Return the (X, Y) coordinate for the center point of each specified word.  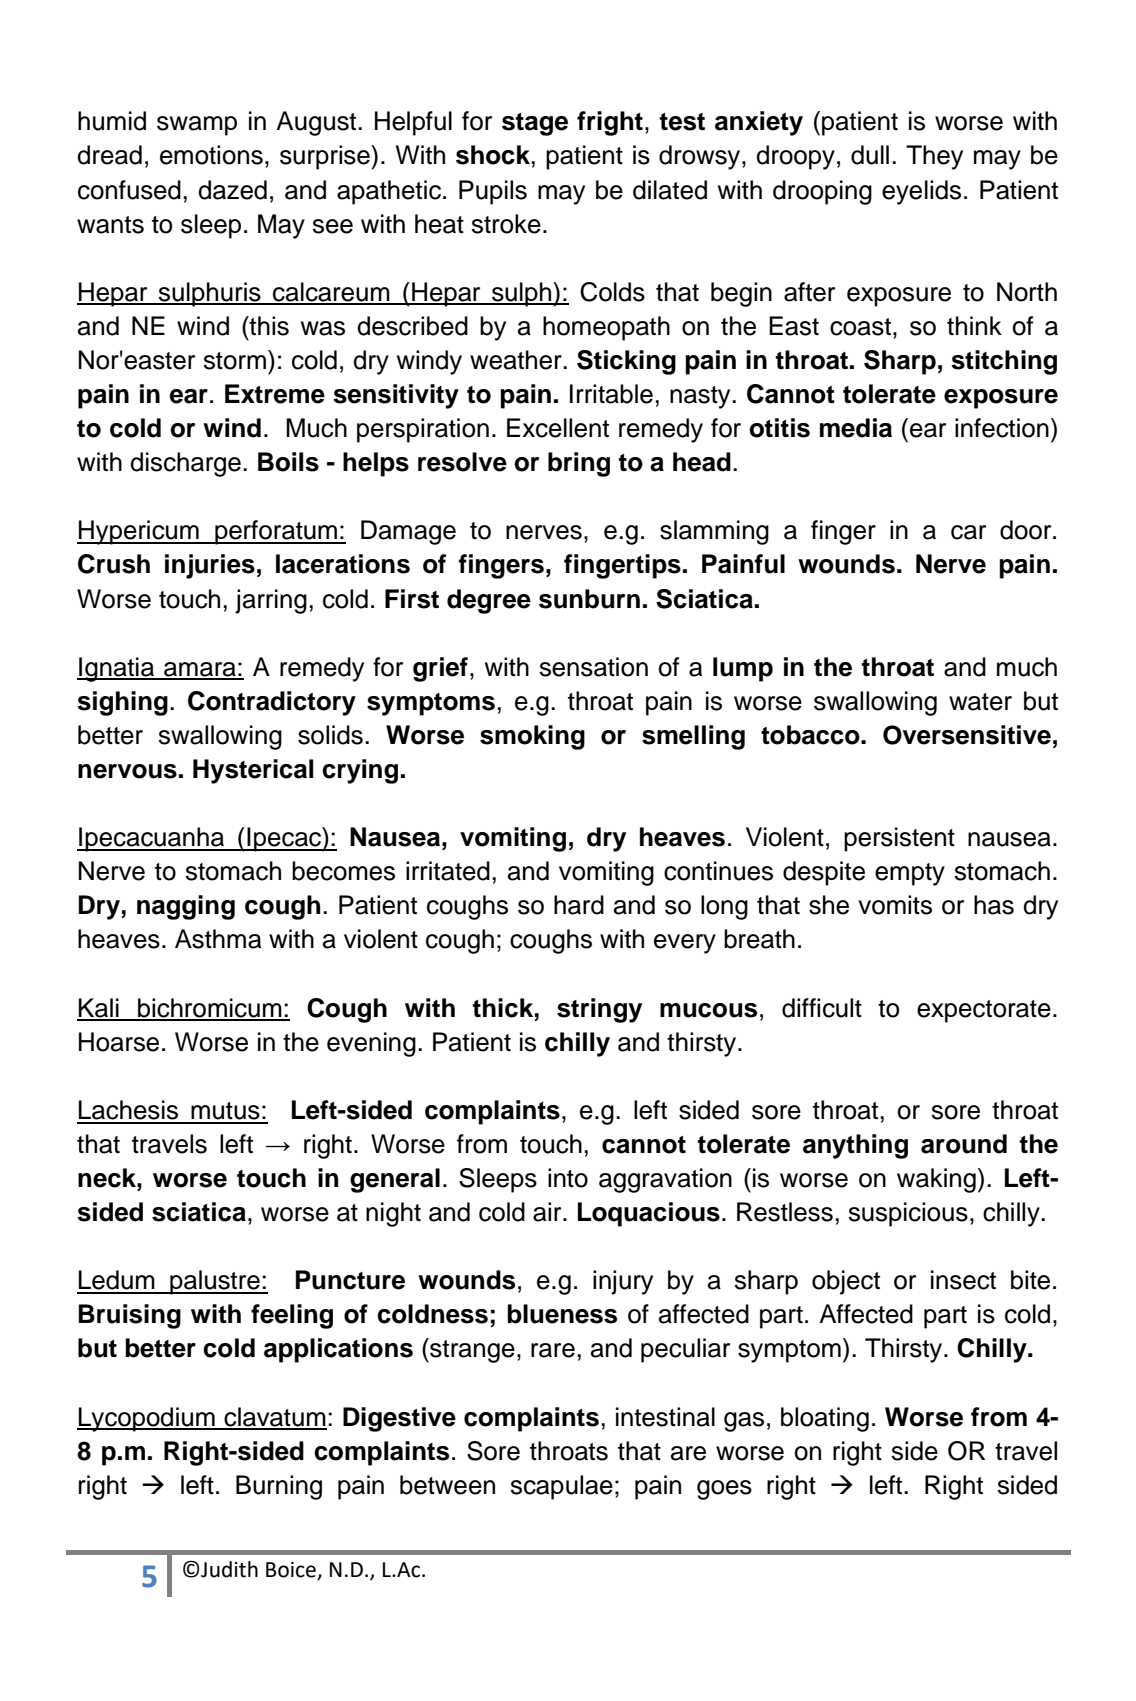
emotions (211, 155)
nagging (186, 907)
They (934, 157)
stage (535, 124)
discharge (185, 464)
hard (579, 905)
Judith (229, 1569)
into (568, 1178)
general (395, 1180)
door (1027, 530)
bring (579, 464)
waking (936, 1180)
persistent (899, 839)
